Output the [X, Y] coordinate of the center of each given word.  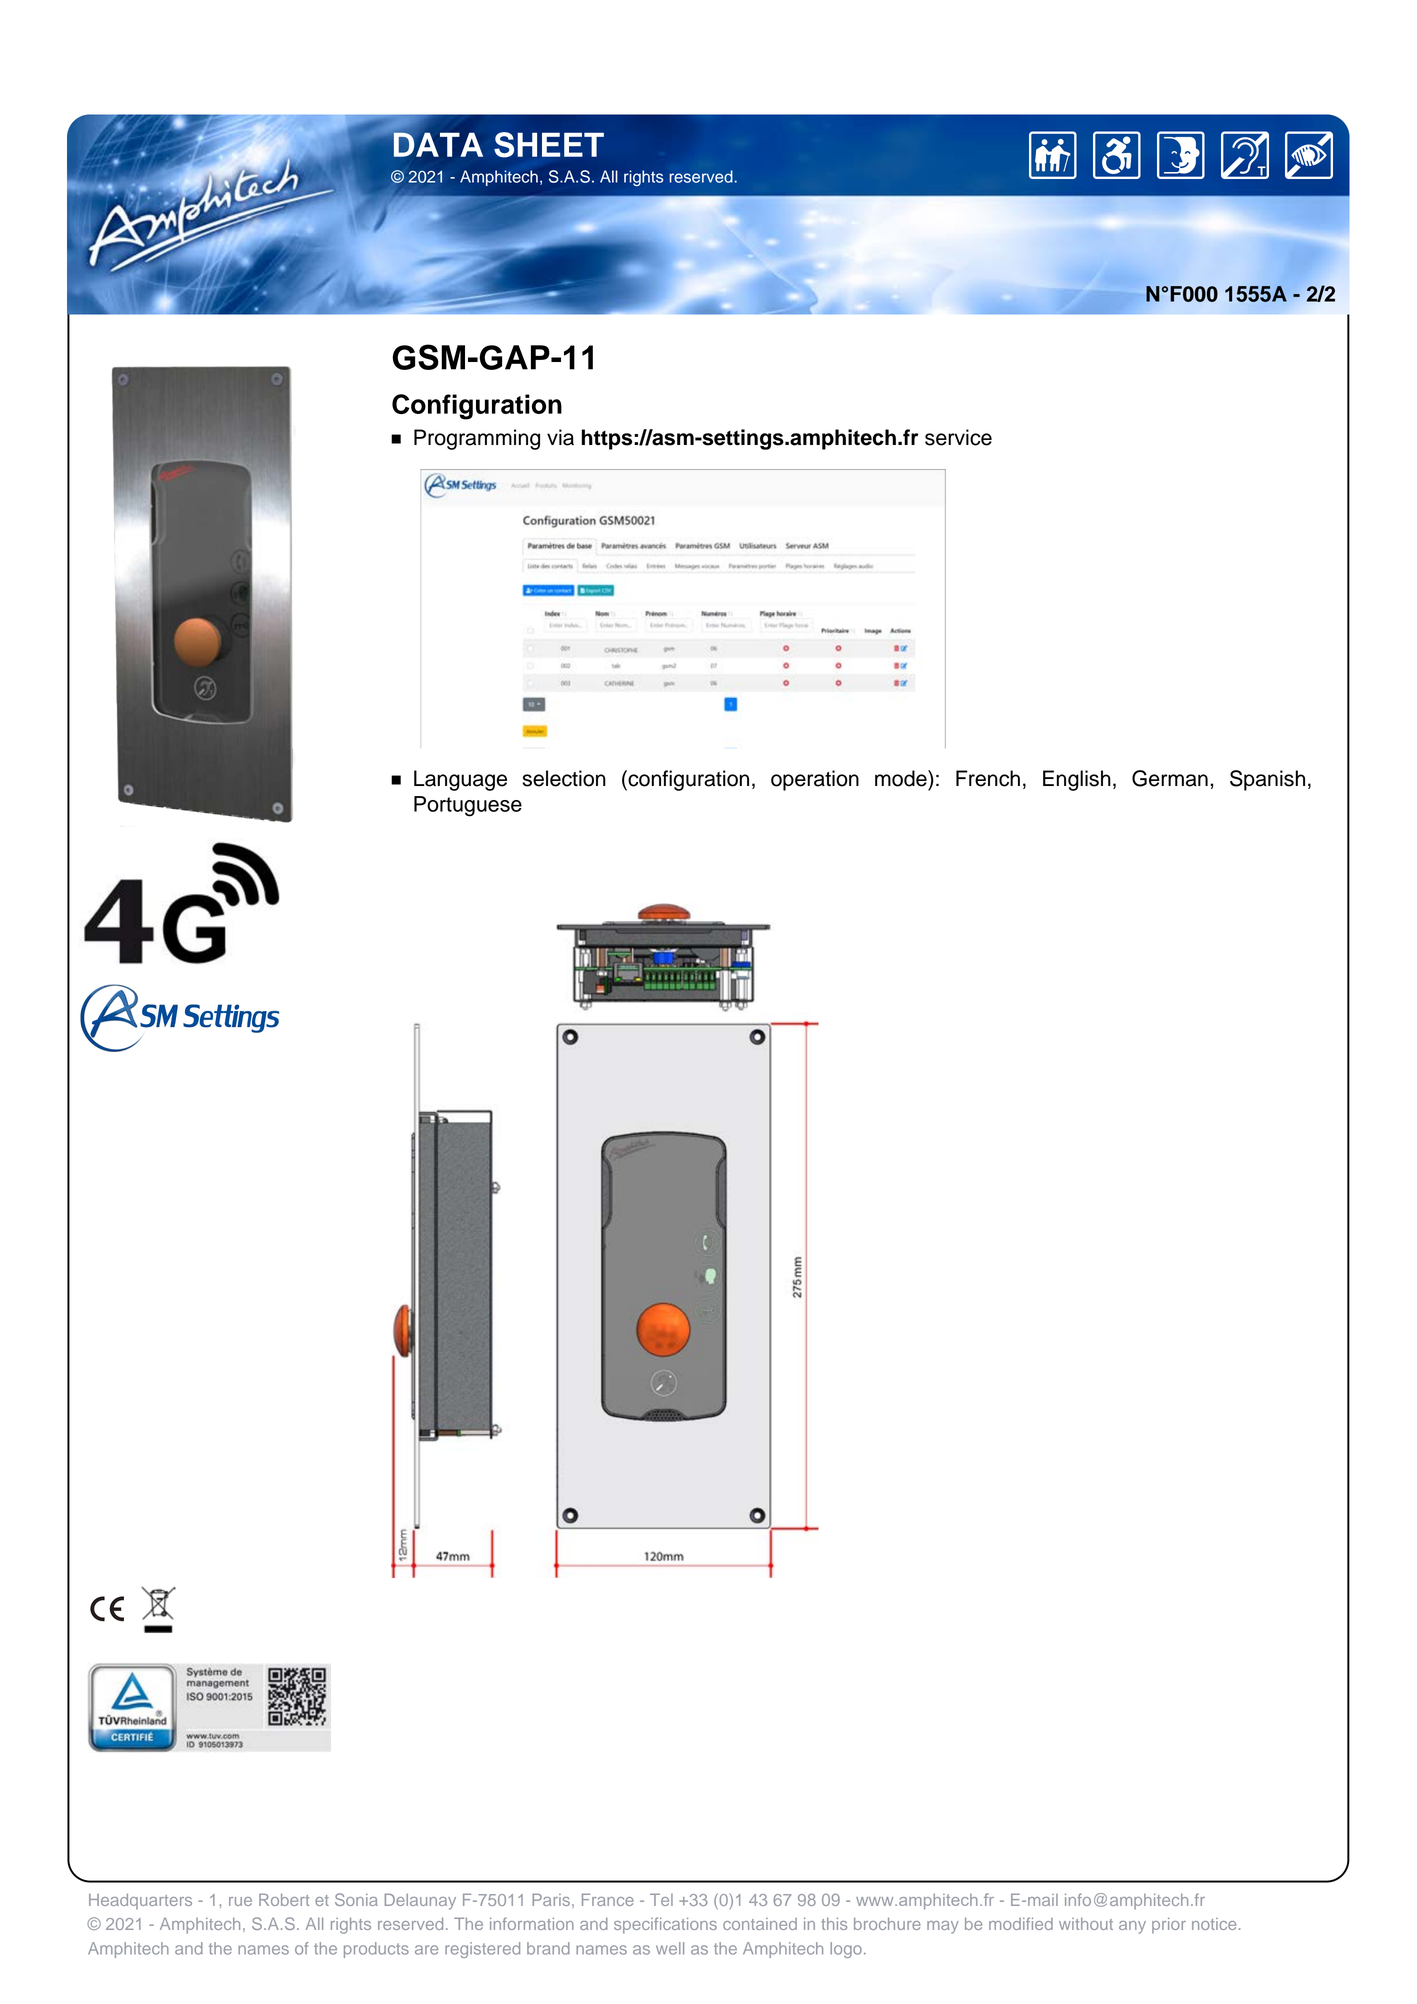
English [1077, 780]
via [560, 437]
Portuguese [468, 806]
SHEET [549, 145]
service [958, 437]
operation [815, 780]
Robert [284, 1900]
